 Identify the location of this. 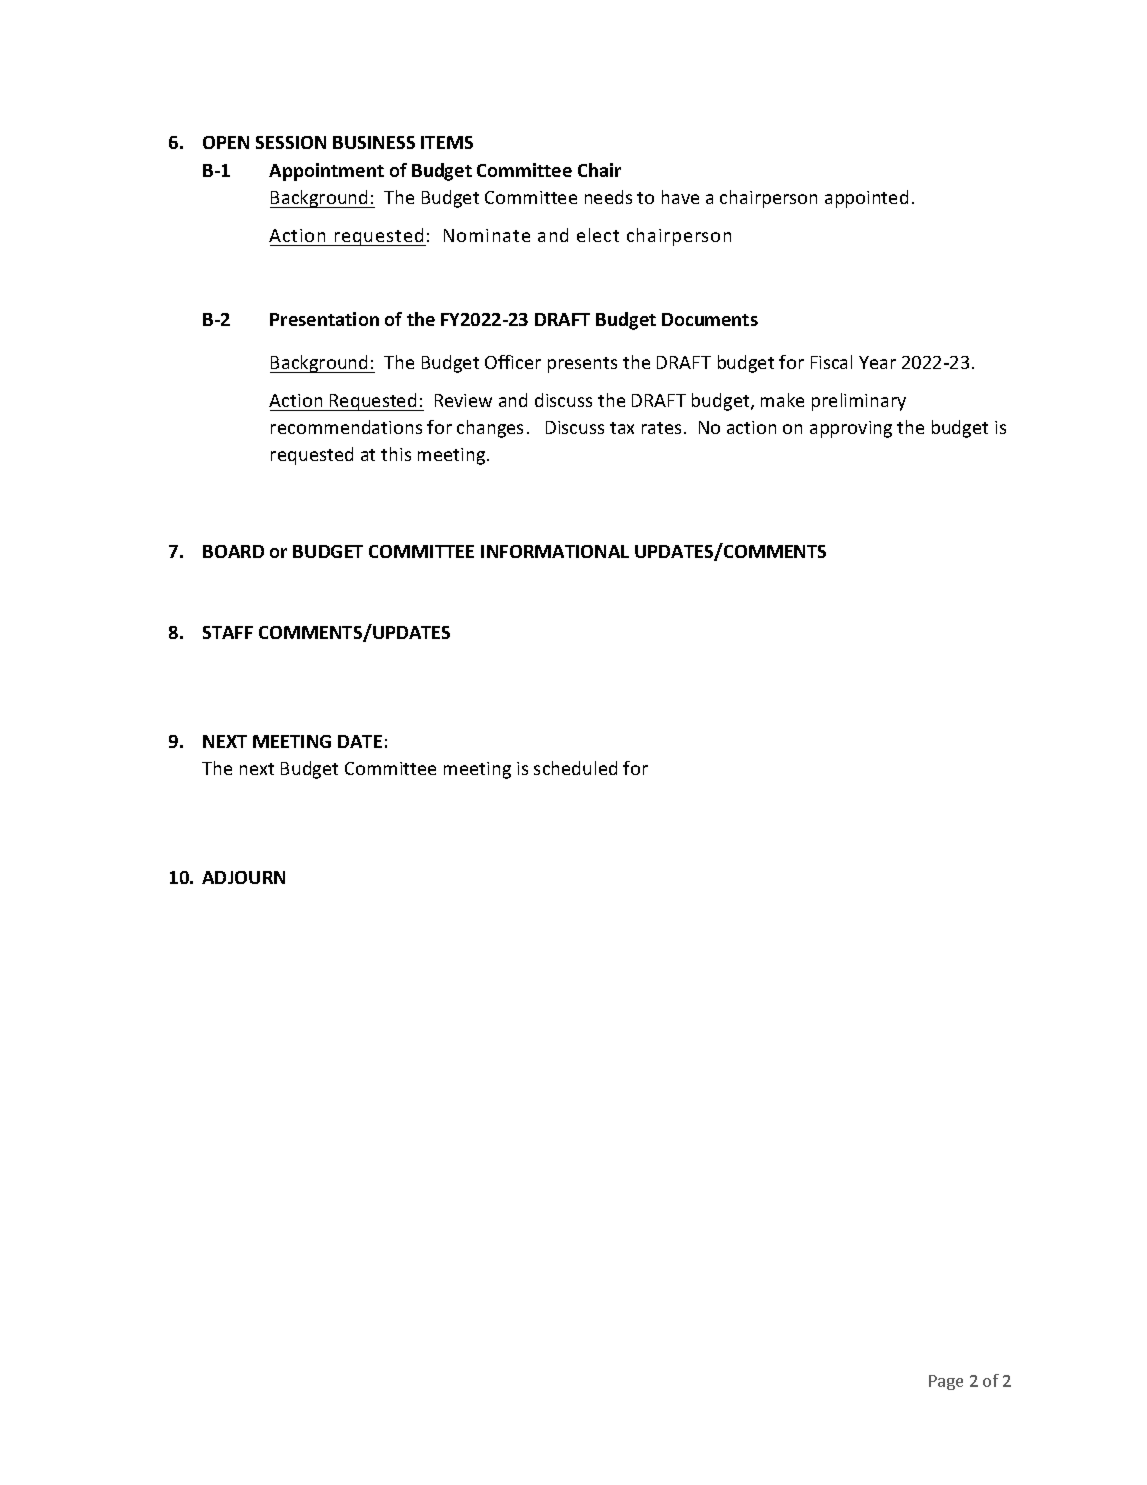
(396, 454).
